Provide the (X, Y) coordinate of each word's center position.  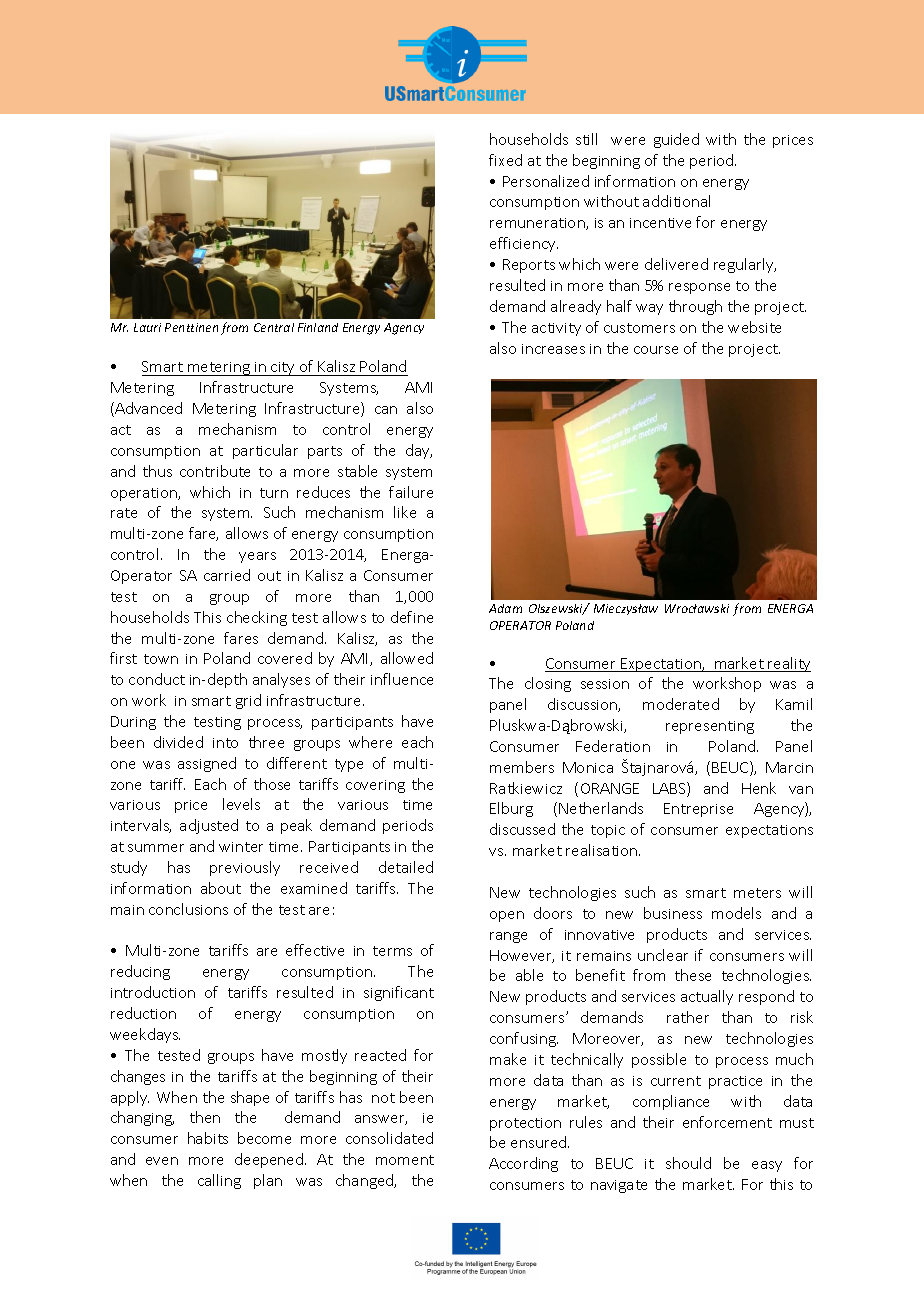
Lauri (147, 327)
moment (405, 1160)
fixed (505, 160)
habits (208, 1138)
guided (676, 140)
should (688, 1163)
